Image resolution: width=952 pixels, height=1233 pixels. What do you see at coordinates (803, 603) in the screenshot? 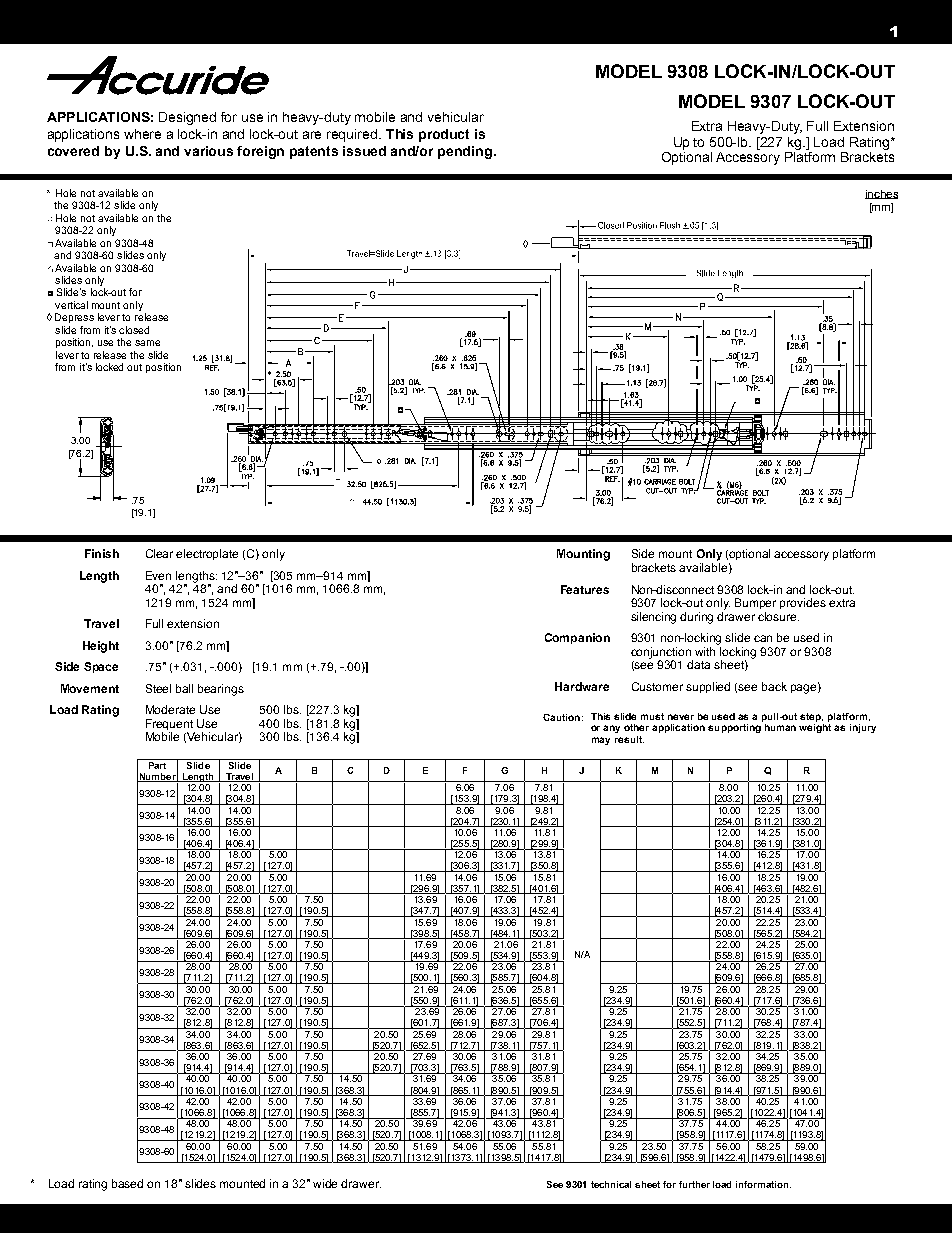
I see `provides` at bounding box center [803, 603].
